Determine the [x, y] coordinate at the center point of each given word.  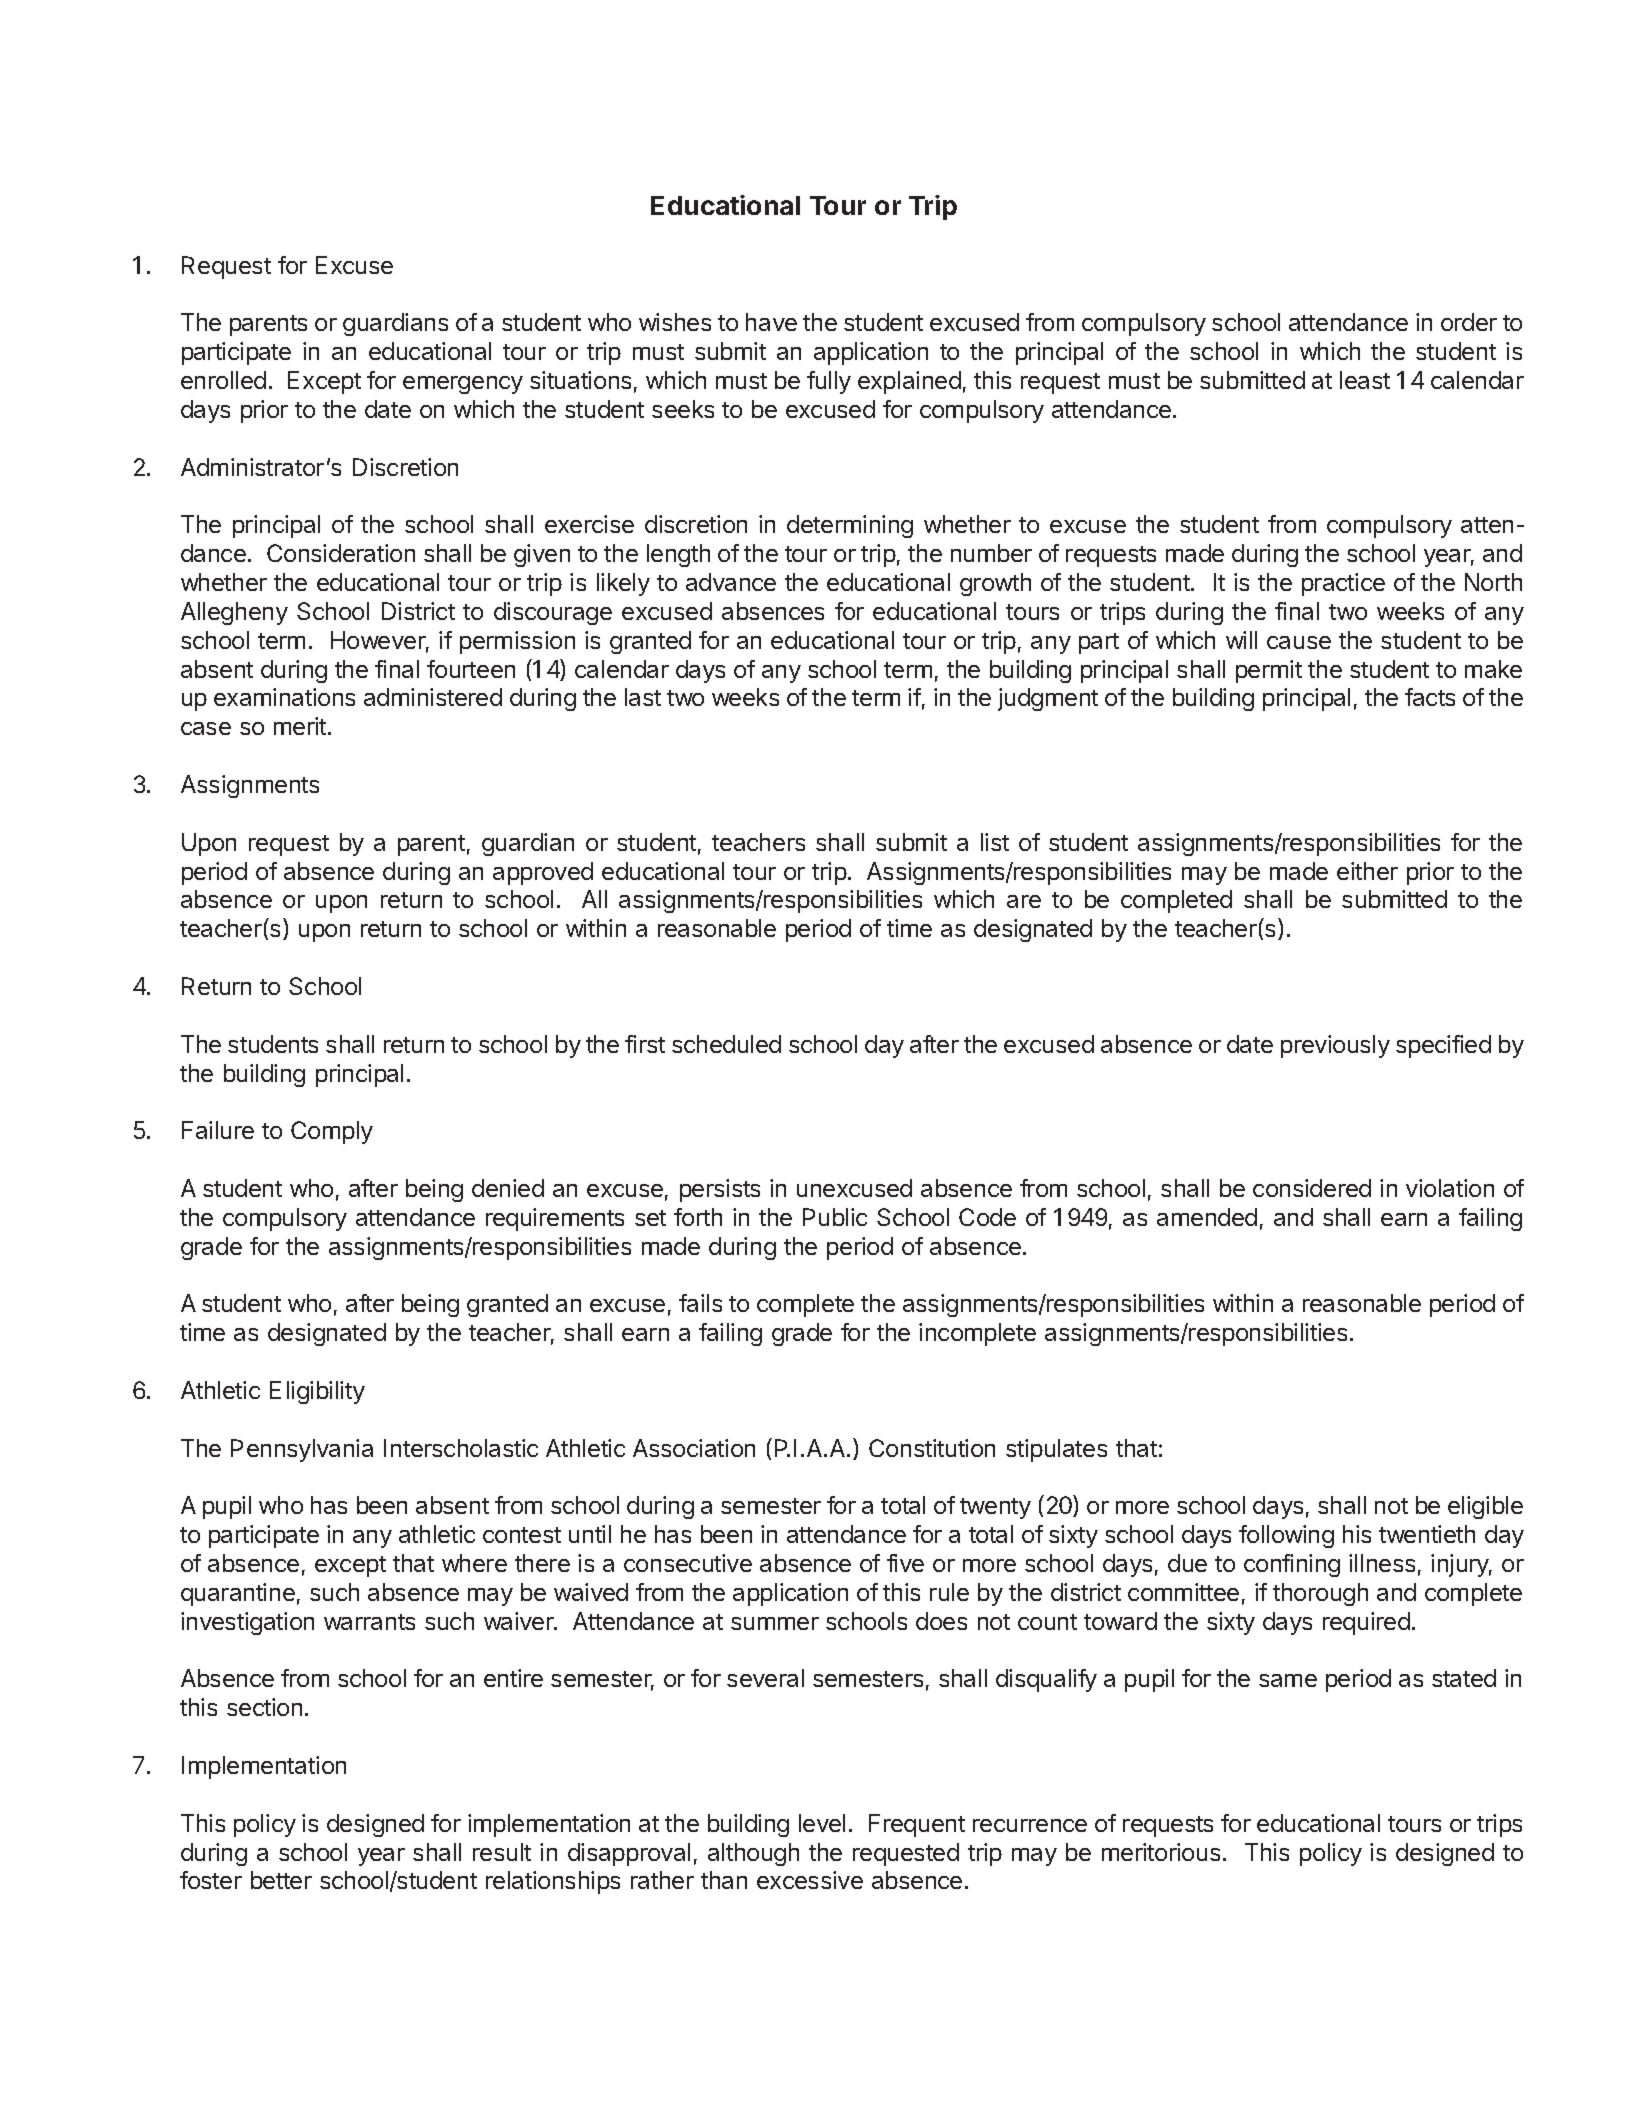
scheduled [726, 1044]
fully [829, 382]
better [281, 1880]
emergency [463, 385]
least [1365, 380]
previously [1335, 1046]
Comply [332, 1132]
